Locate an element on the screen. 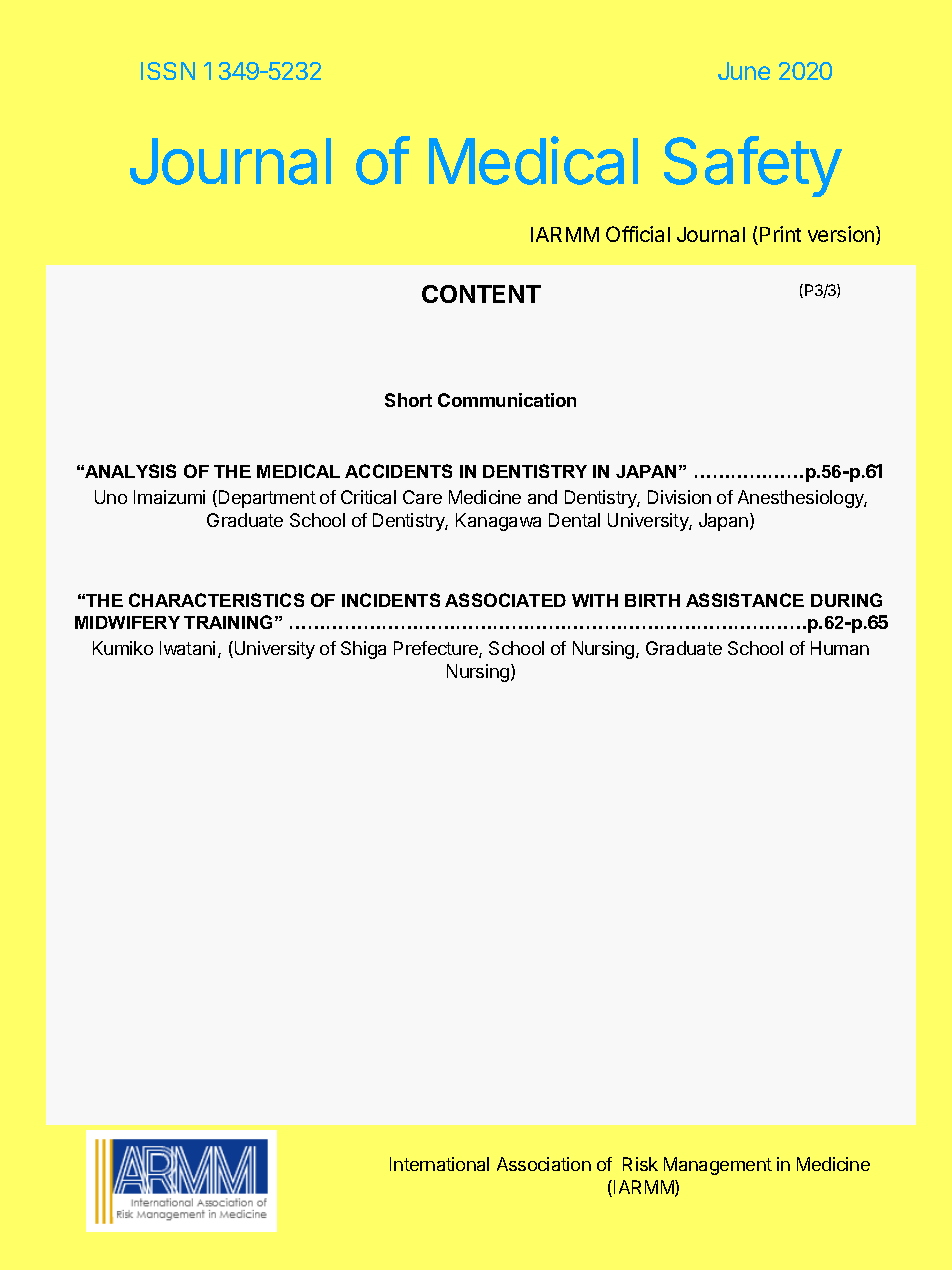  Association is located at coordinates (544, 1164).
